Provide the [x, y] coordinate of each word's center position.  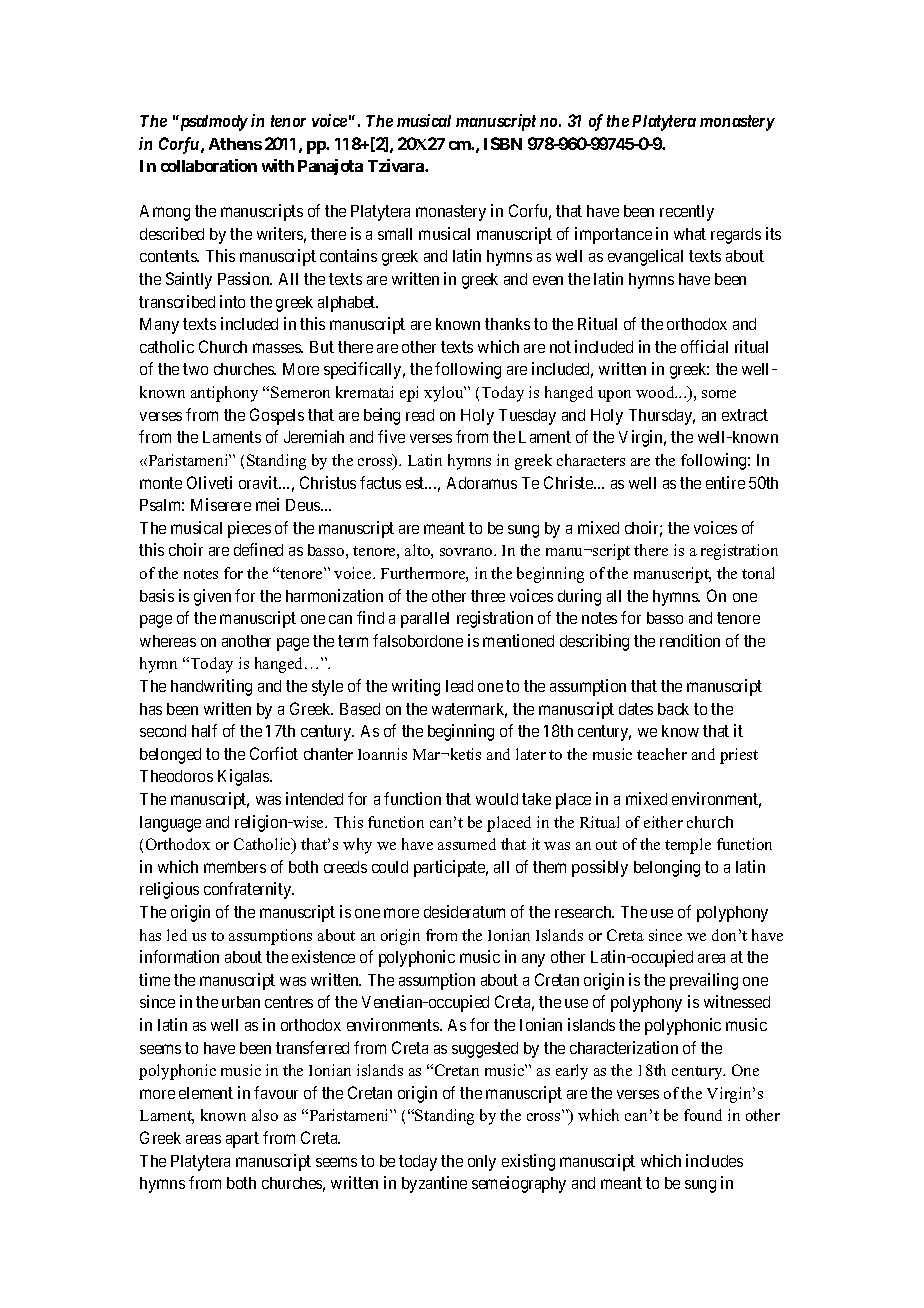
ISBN [503, 143]
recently [687, 213]
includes [714, 1160]
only [482, 1163]
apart [242, 1140]
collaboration [209, 165]
